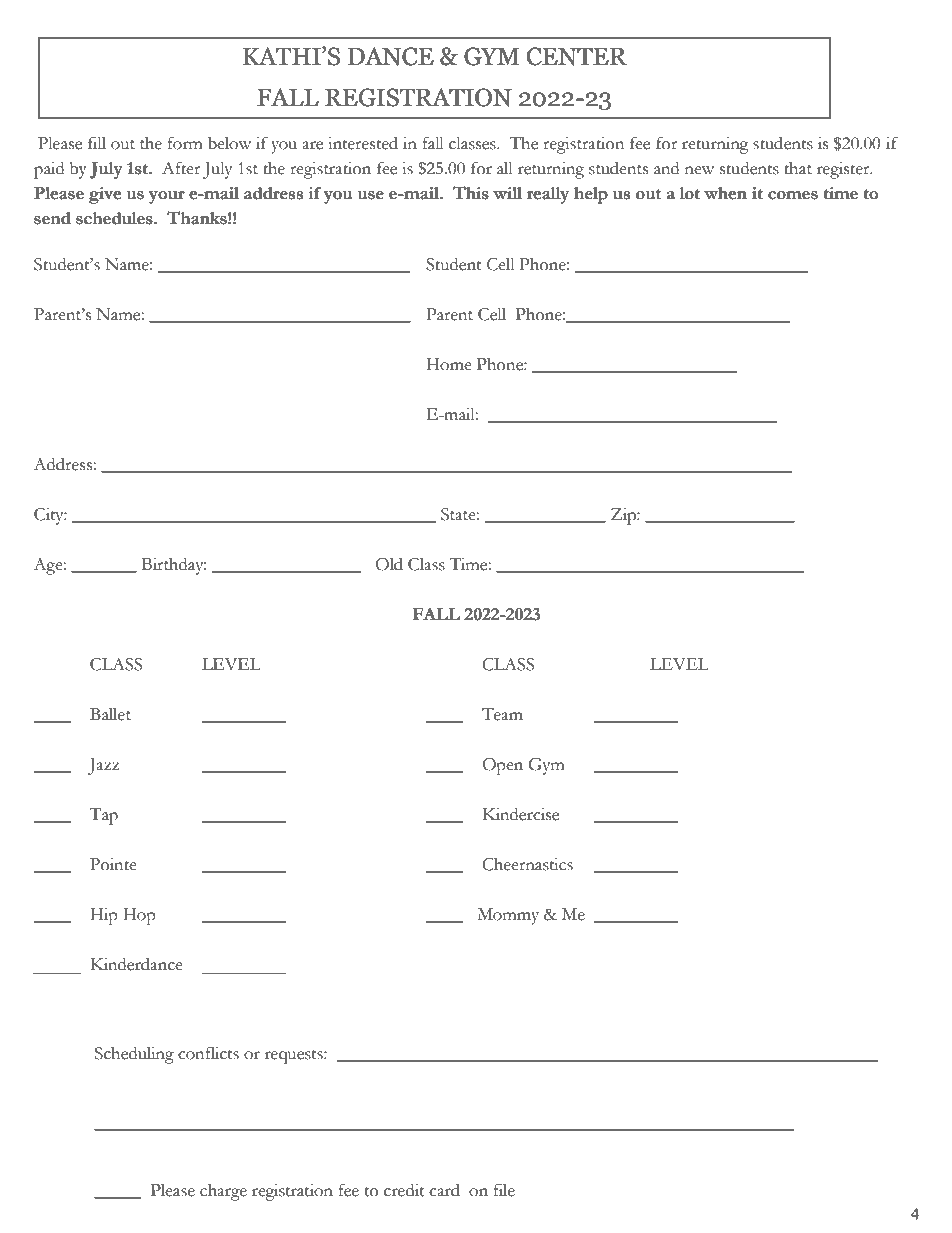 The height and width of the document is (1233, 952). What do you see at coordinates (444, 1190) in the document?
I see `card` at bounding box center [444, 1190].
